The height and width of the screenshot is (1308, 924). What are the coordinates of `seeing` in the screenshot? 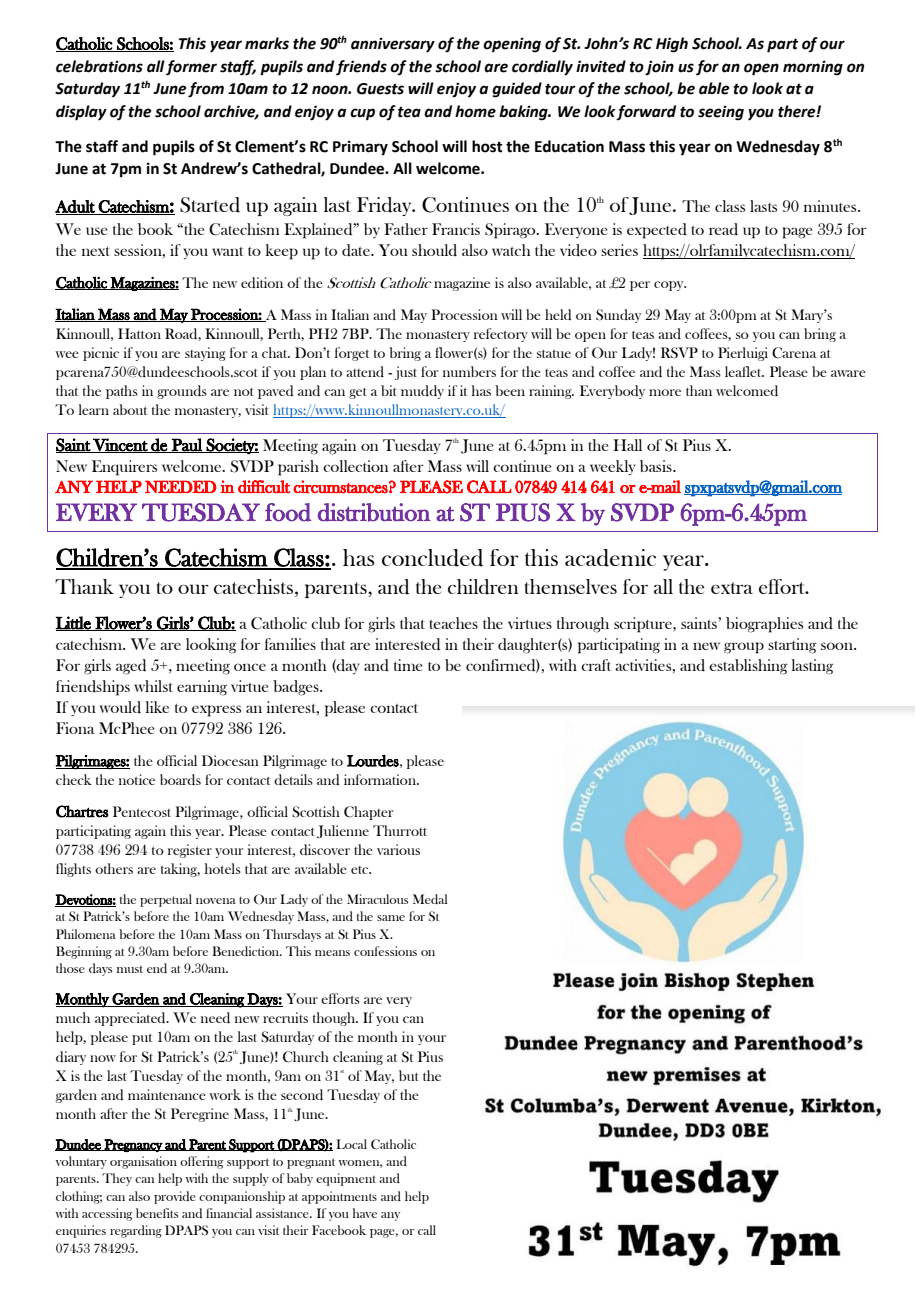 It's located at (721, 113).
